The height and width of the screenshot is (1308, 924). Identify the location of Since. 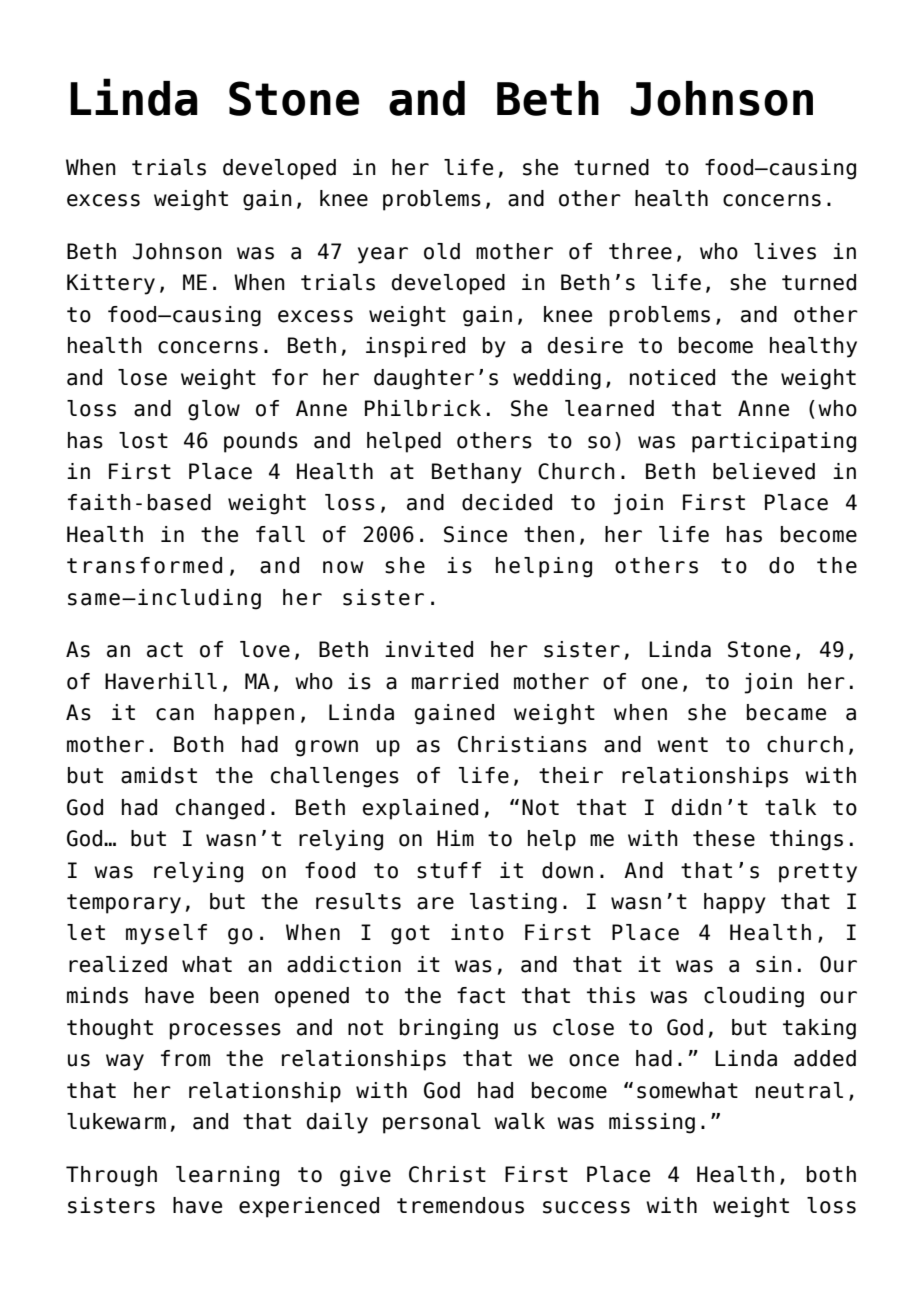
(475, 534).
